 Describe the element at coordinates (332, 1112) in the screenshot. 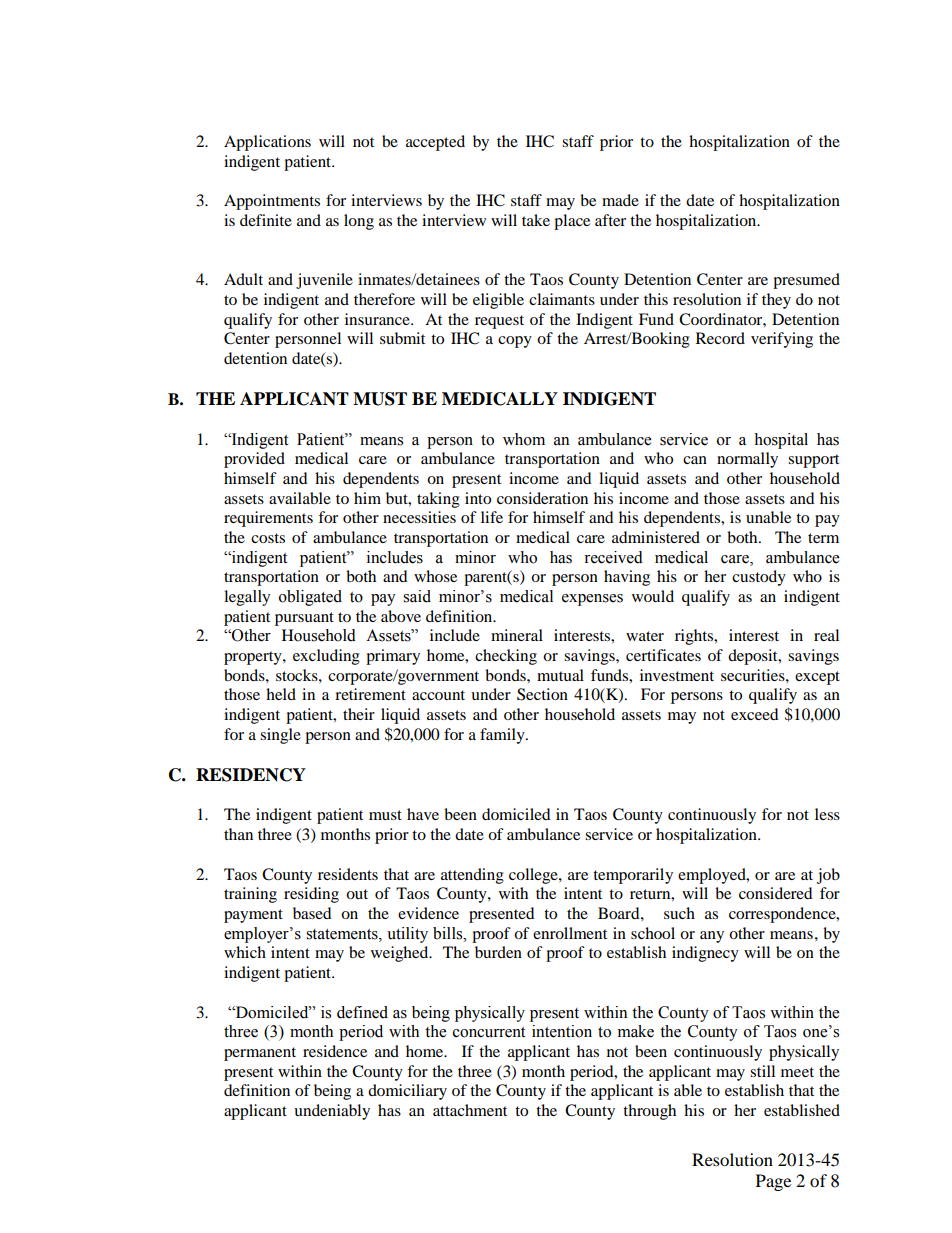

I see `undeniably` at that location.
